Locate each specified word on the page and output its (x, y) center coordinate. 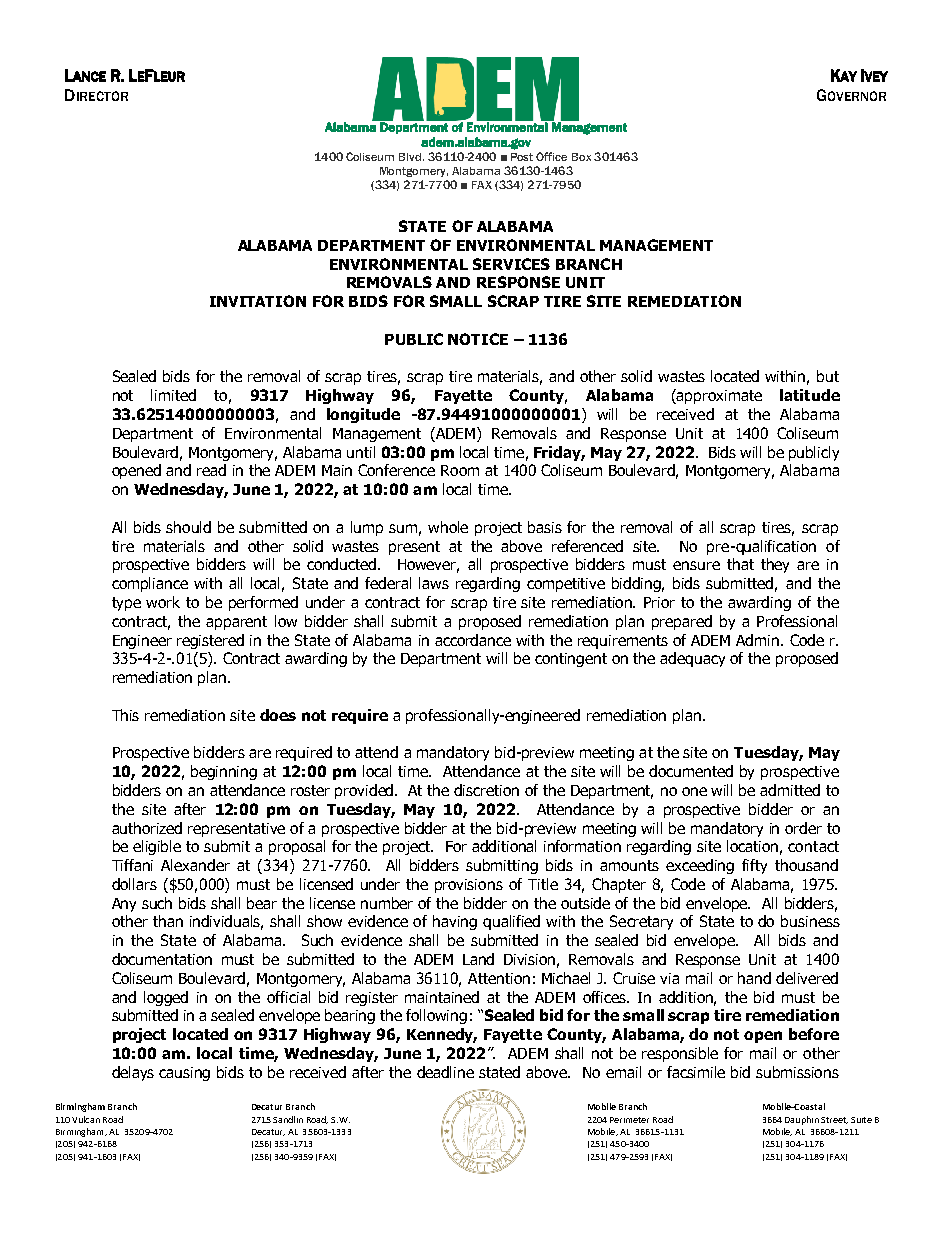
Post (522, 157)
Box (581, 157)
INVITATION (258, 301)
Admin (759, 640)
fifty (754, 866)
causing (184, 1074)
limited (173, 395)
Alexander (195, 865)
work (163, 602)
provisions (469, 886)
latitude (810, 395)
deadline (445, 1072)
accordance (473, 640)
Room (460, 470)
